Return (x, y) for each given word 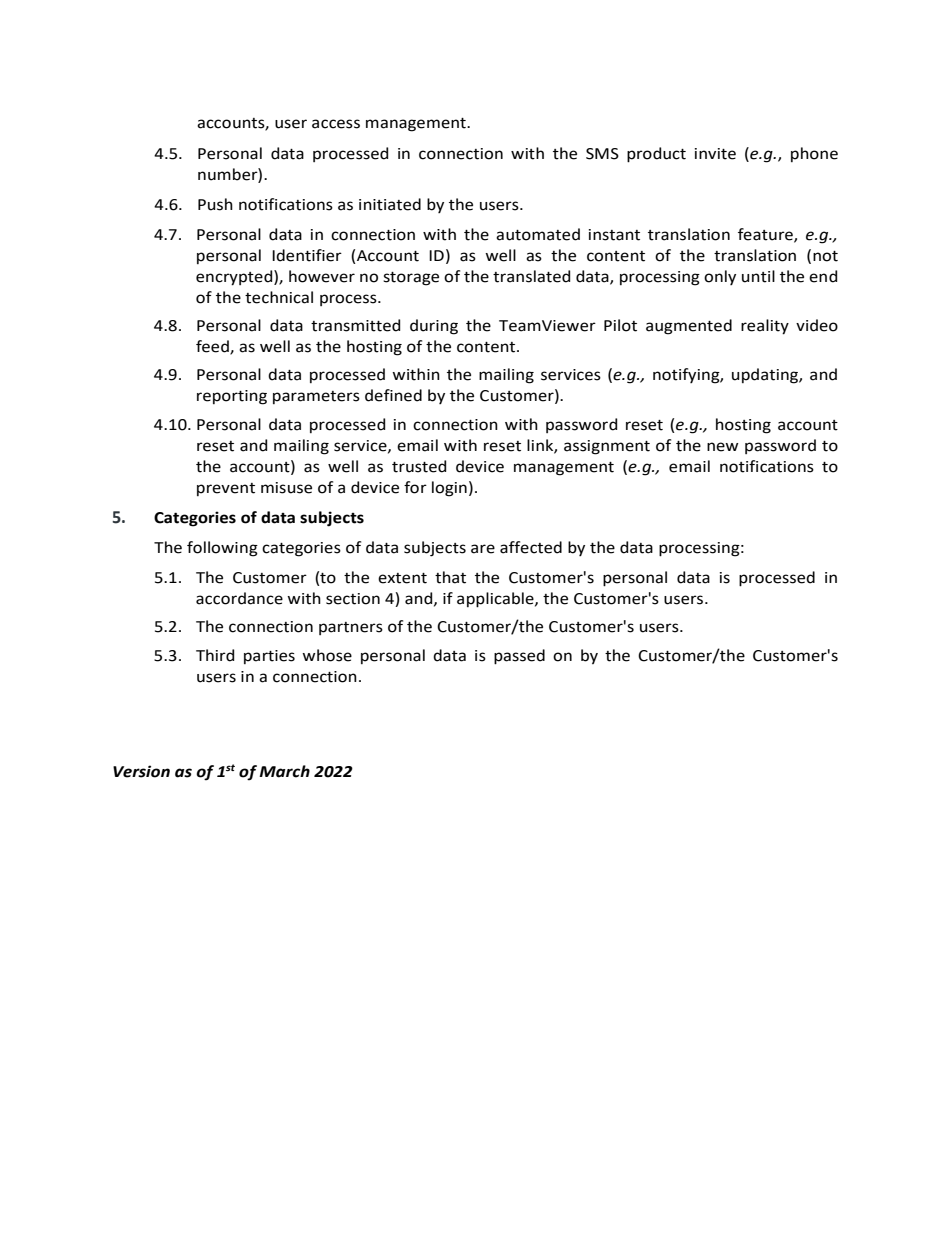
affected (531, 547)
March (284, 771)
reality (765, 327)
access (336, 124)
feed (213, 347)
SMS (602, 154)
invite (715, 154)
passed (519, 657)
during (434, 327)
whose (327, 655)
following (222, 549)
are (483, 549)
